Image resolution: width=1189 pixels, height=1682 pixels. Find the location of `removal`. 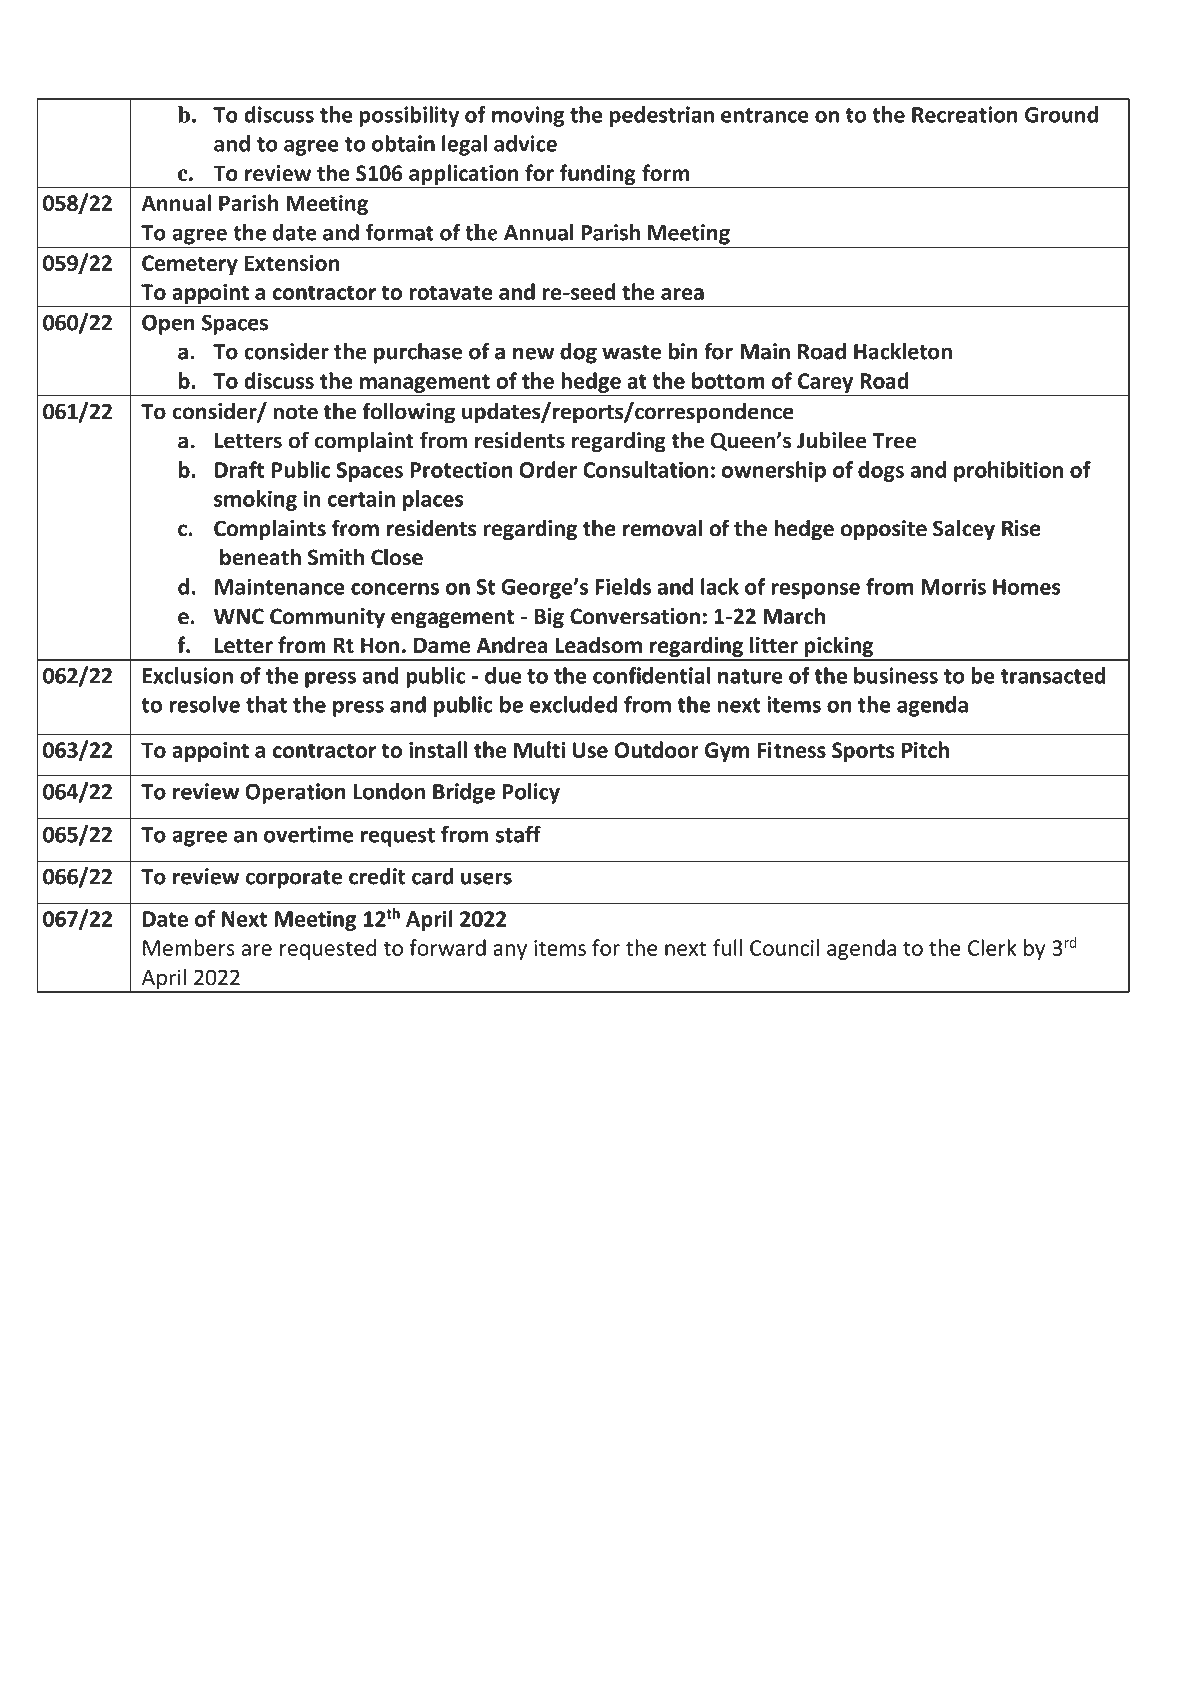

removal is located at coordinates (662, 528).
